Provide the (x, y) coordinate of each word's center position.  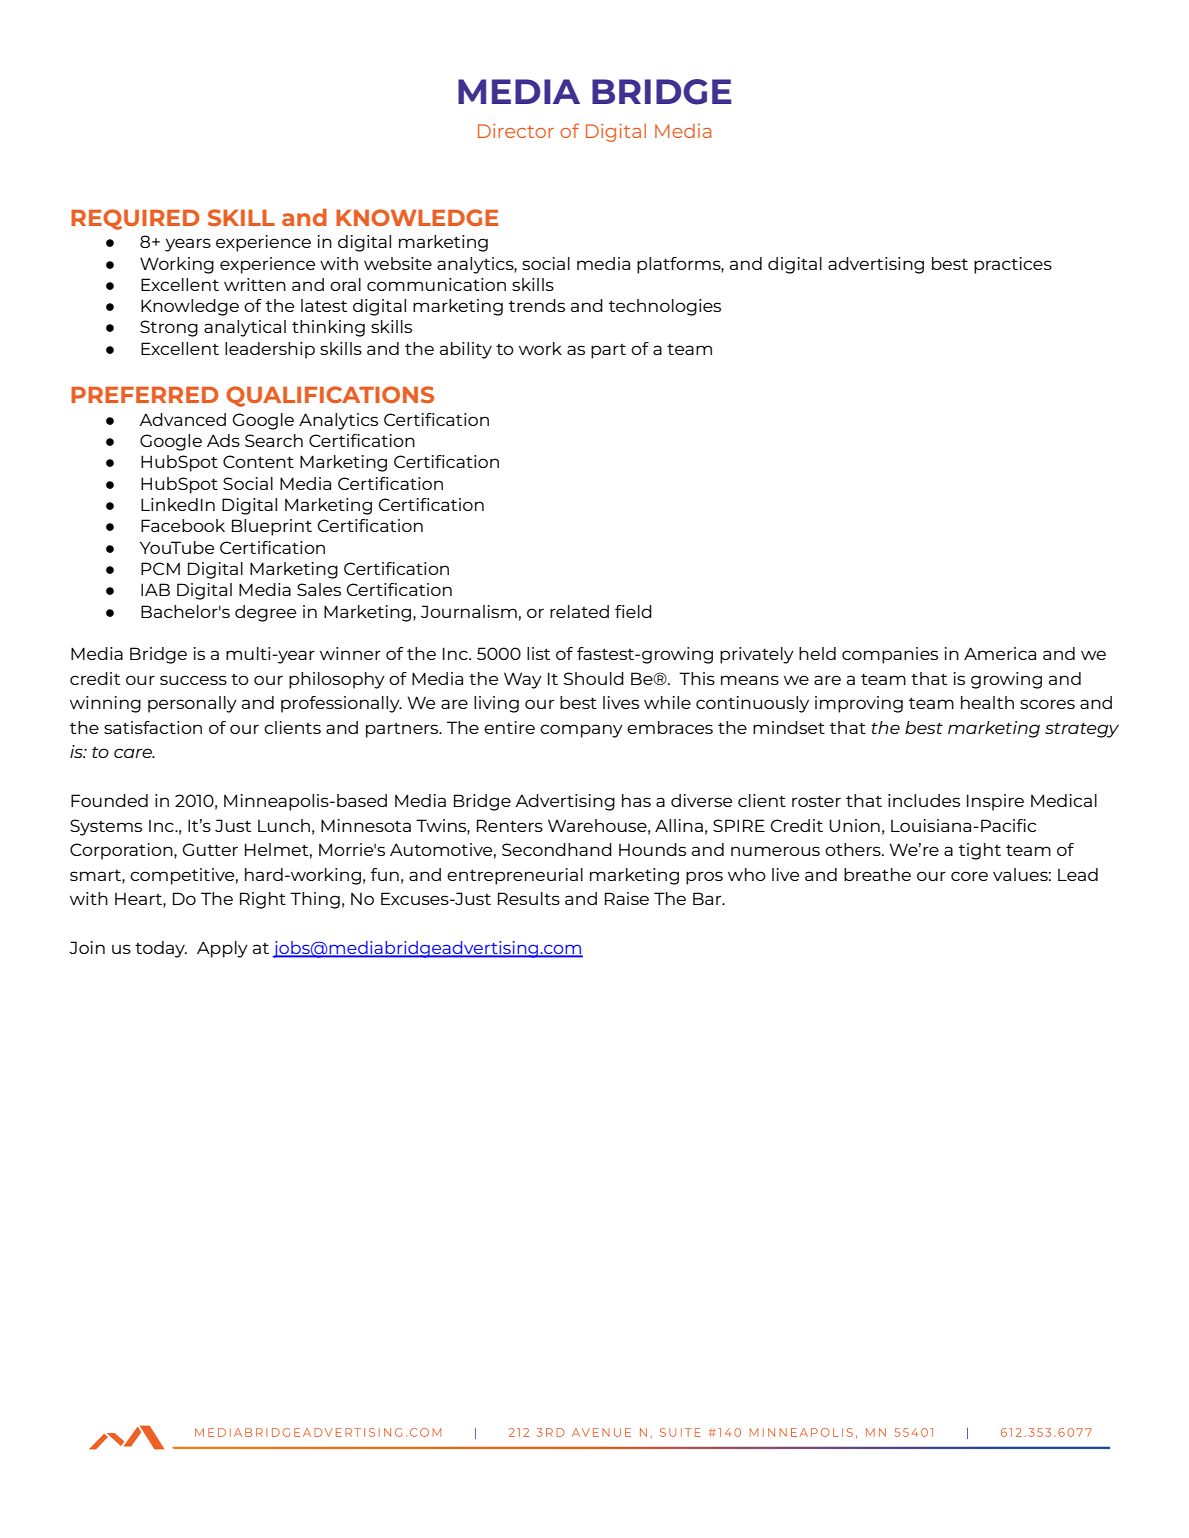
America (1000, 653)
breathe (877, 874)
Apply (222, 949)
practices (1013, 265)
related (579, 611)
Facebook (183, 525)
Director (516, 131)
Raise (627, 898)
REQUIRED (135, 219)
